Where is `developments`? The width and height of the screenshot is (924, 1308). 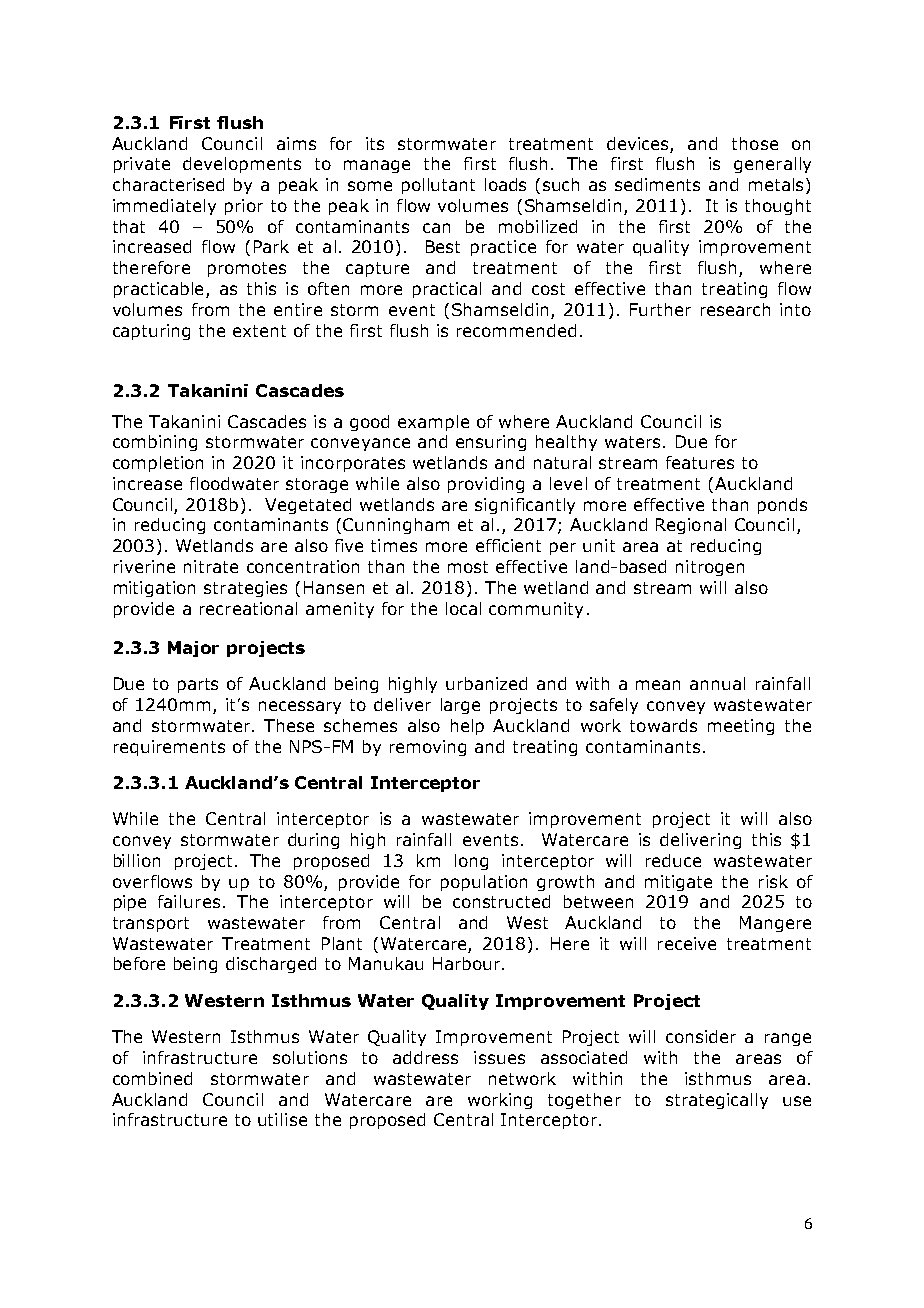
developments is located at coordinates (242, 165).
